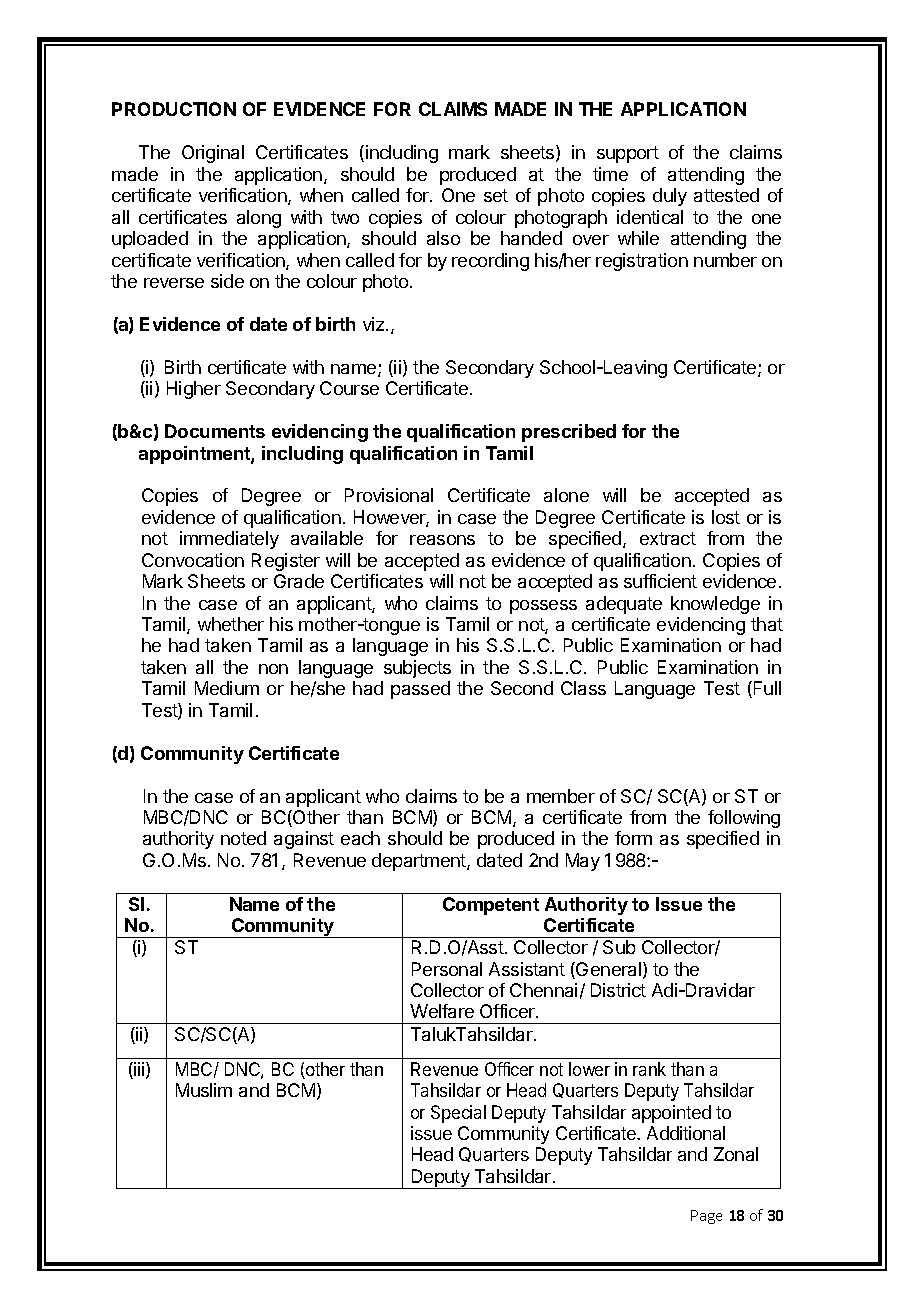 The image size is (924, 1308). I want to click on reasons, so click(442, 540).
